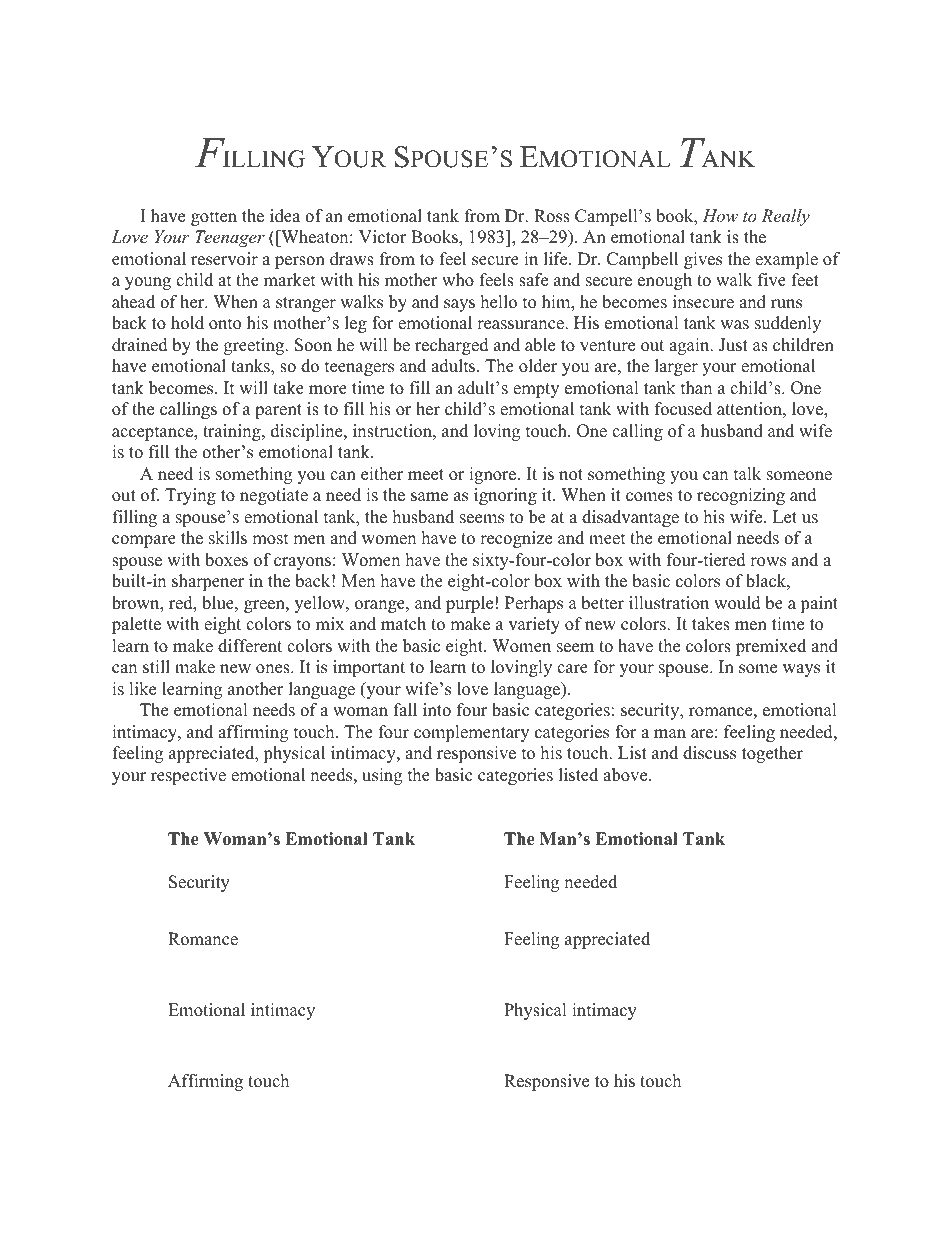  I want to click on gotten, so click(214, 218).
